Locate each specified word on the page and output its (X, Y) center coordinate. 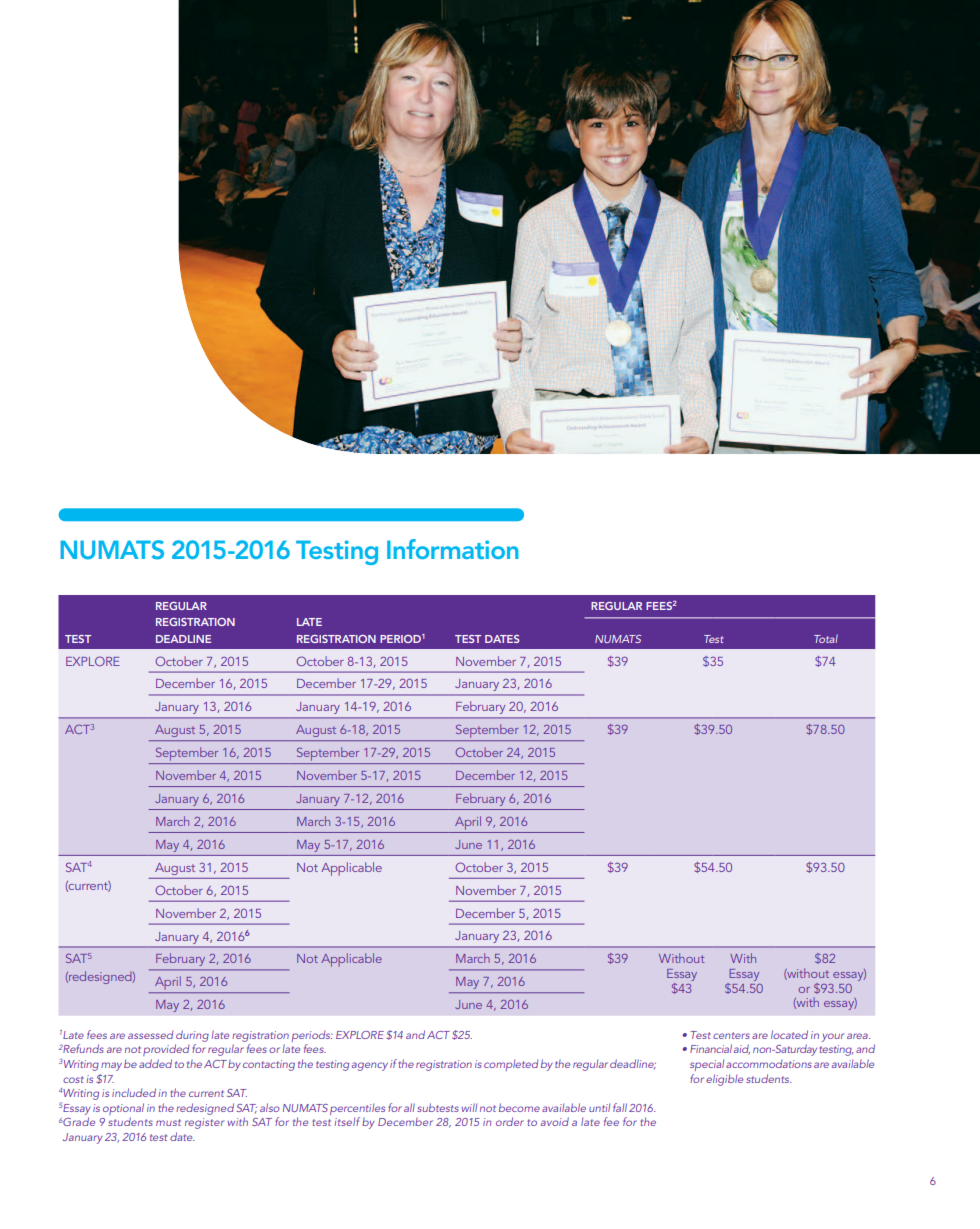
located (789, 1034)
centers (731, 1035)
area (858, 1036)
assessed (150, 1035)
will (469, 1107)
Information (453, 549)
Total (826, 638)
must (168, 1122)
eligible (724, 1080)
